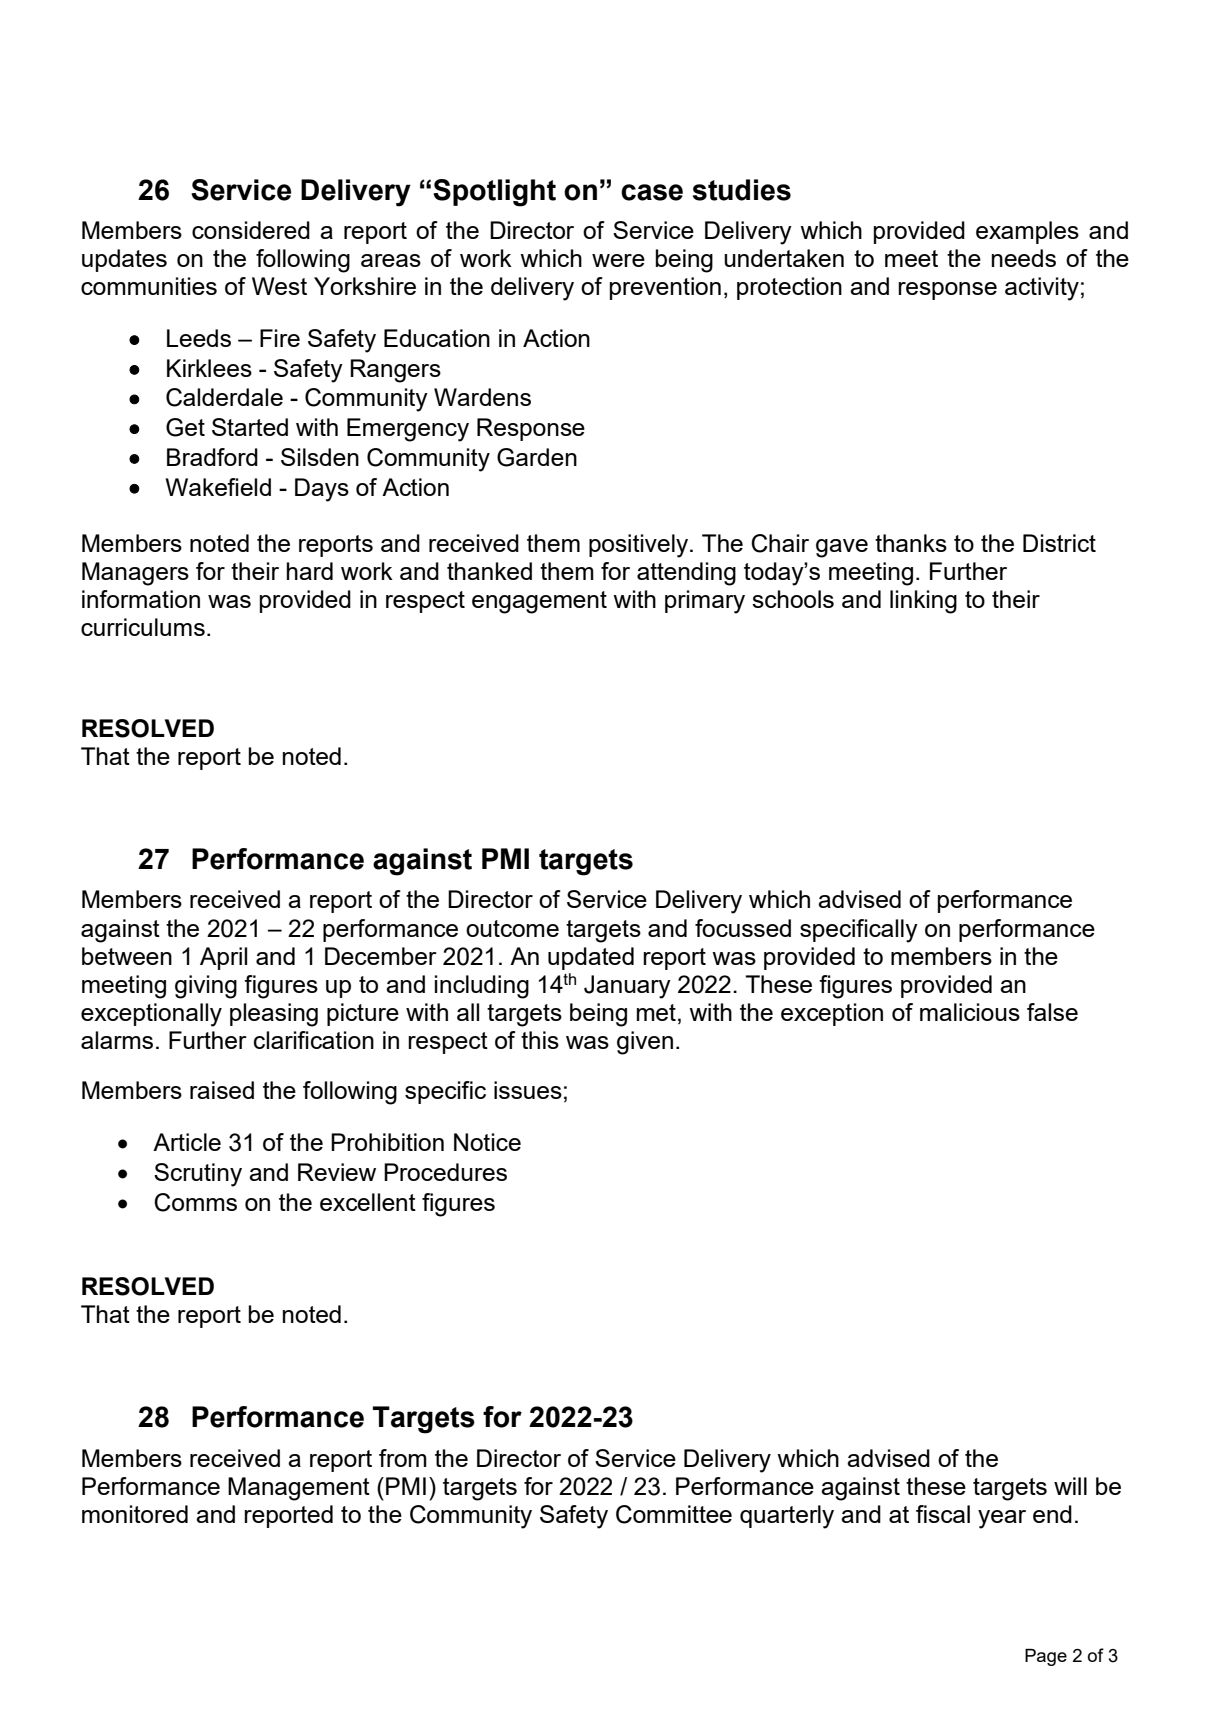  What do you see at coordinates (618, 260) in the image?
I see `were` at bounding box center [618, 260].
